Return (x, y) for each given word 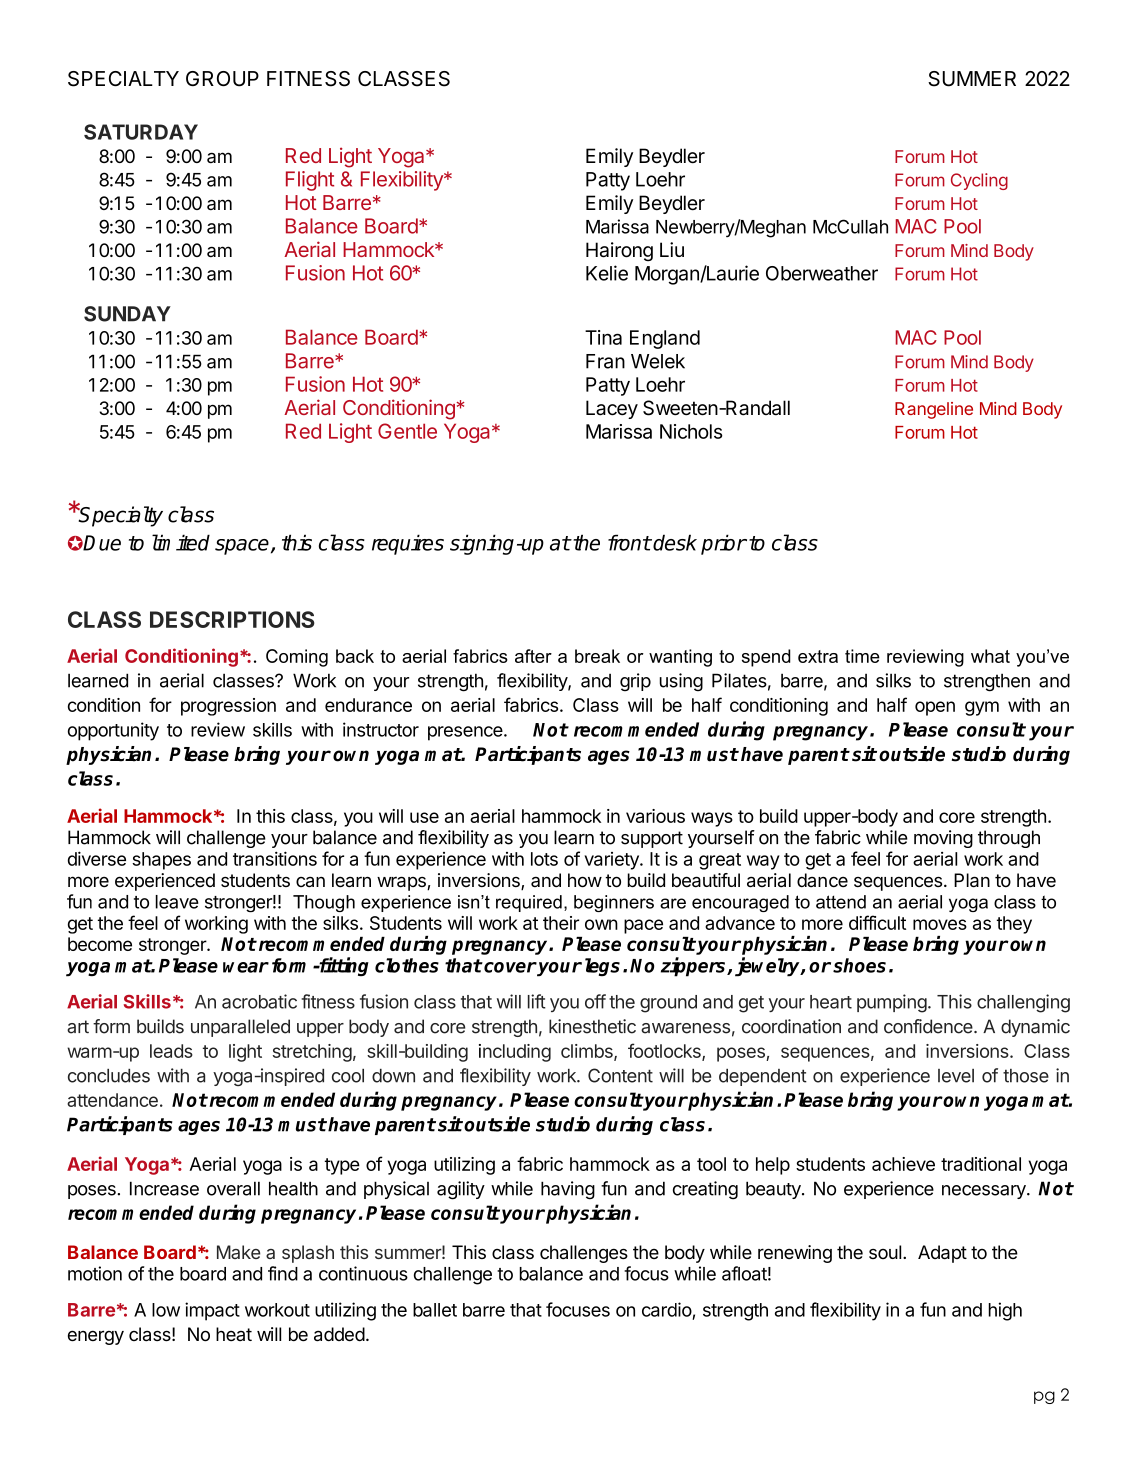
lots (544, 859)
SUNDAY (127, 314)
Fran (605, 361)
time (862, 656)
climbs (588, 1052)
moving (943, 839)
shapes (161, 861)
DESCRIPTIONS (232, 619)
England (665, 339)
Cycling (979, 181)
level (956, 1076)
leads (171, 1051)
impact (212, 1311)
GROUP (222, 79)
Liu (672, 249)
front (629, 542)
